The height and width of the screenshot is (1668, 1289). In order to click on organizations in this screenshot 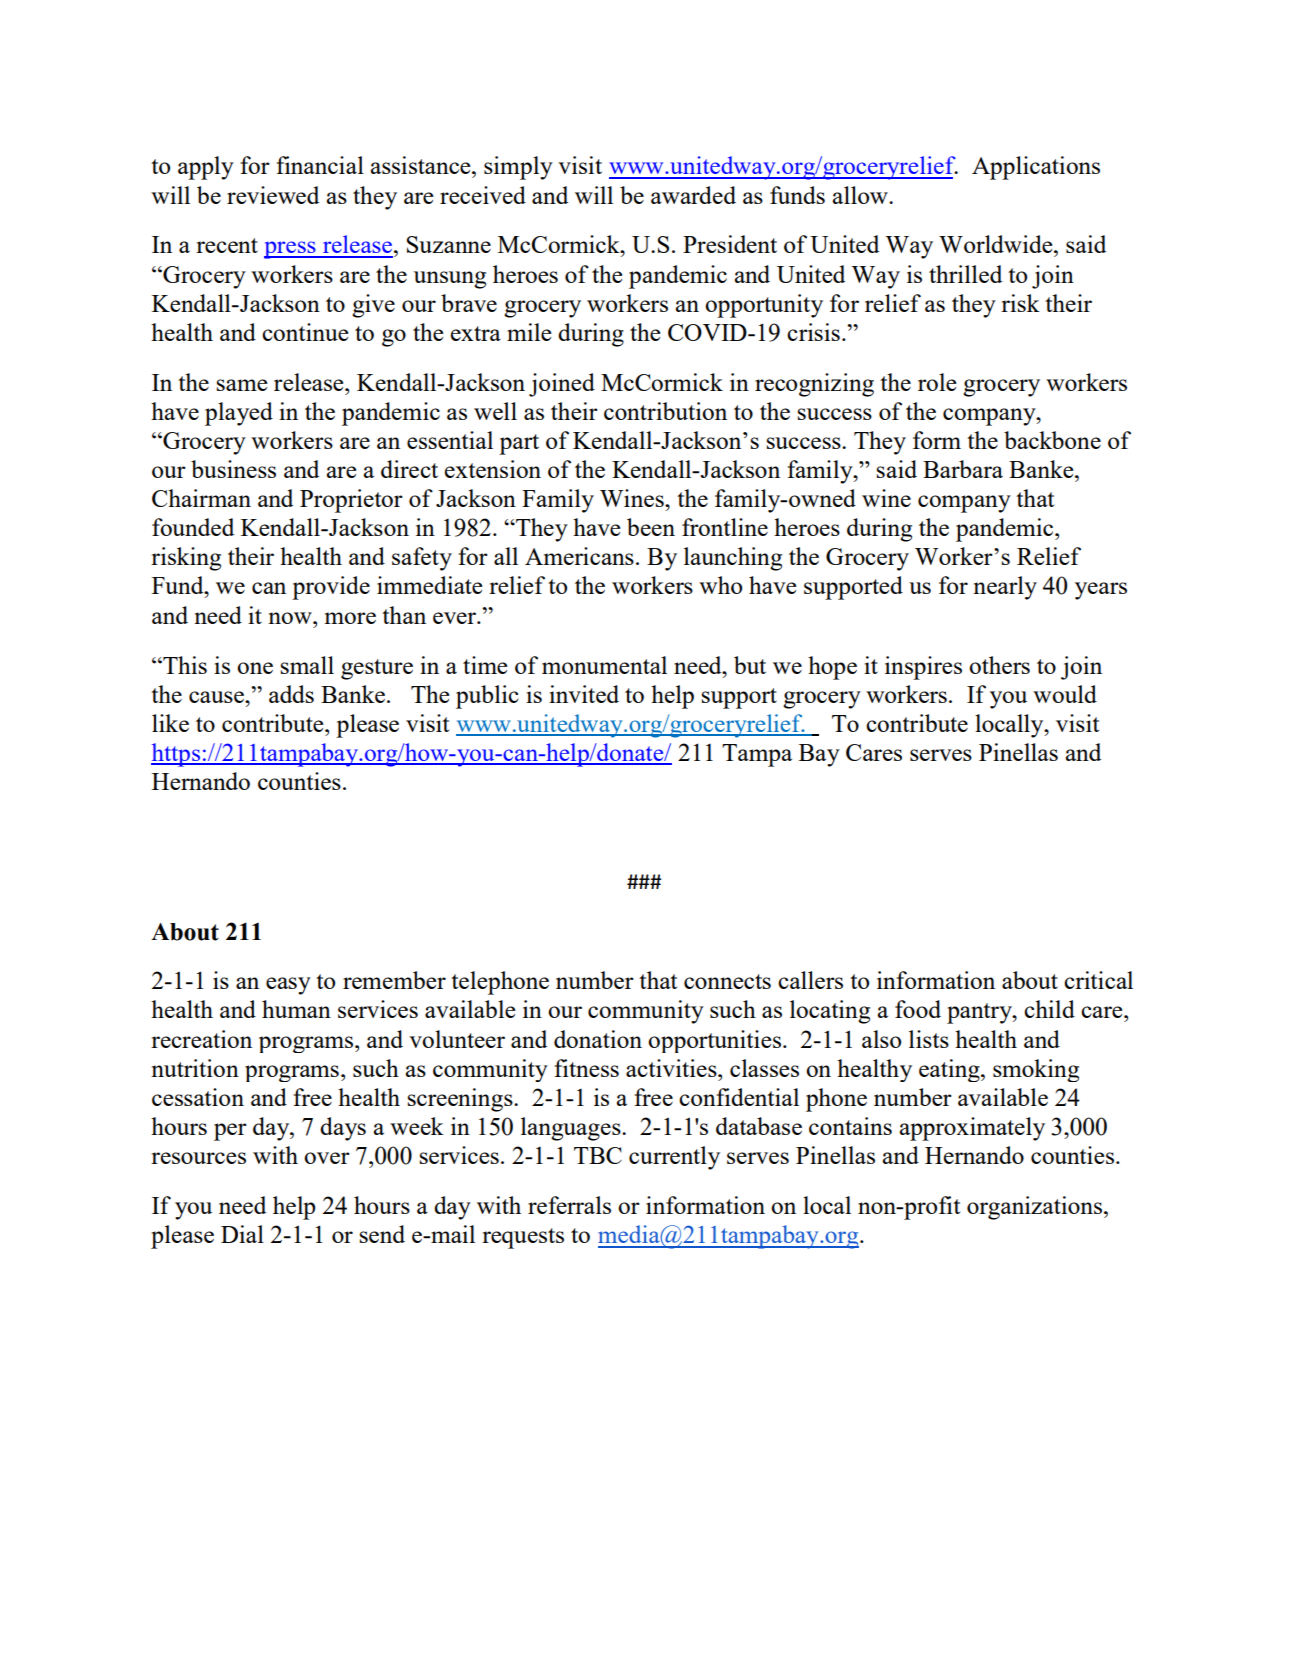, I will do `click(1034, 1208)`.
